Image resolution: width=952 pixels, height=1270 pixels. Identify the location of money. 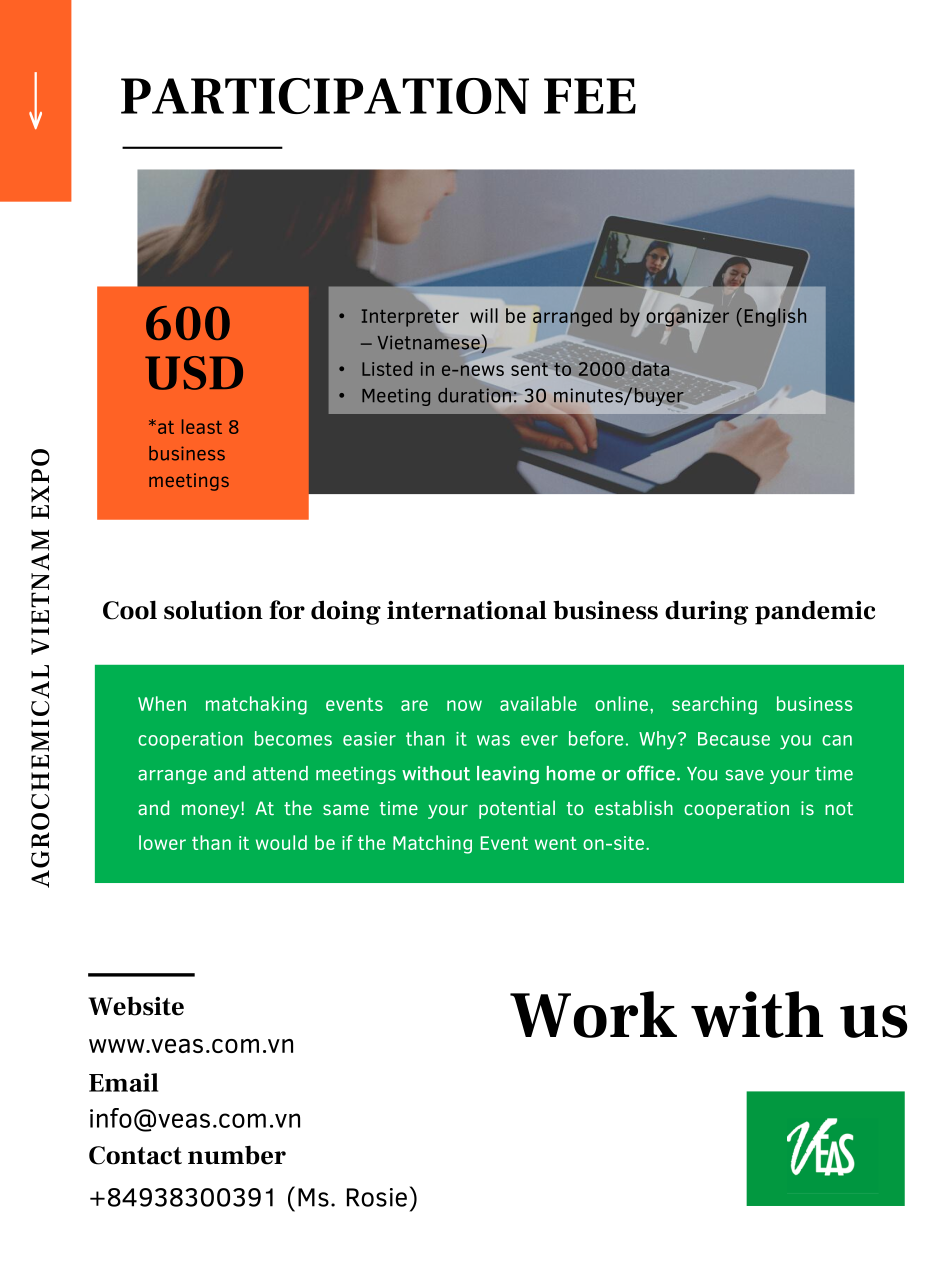
(212, 811).
